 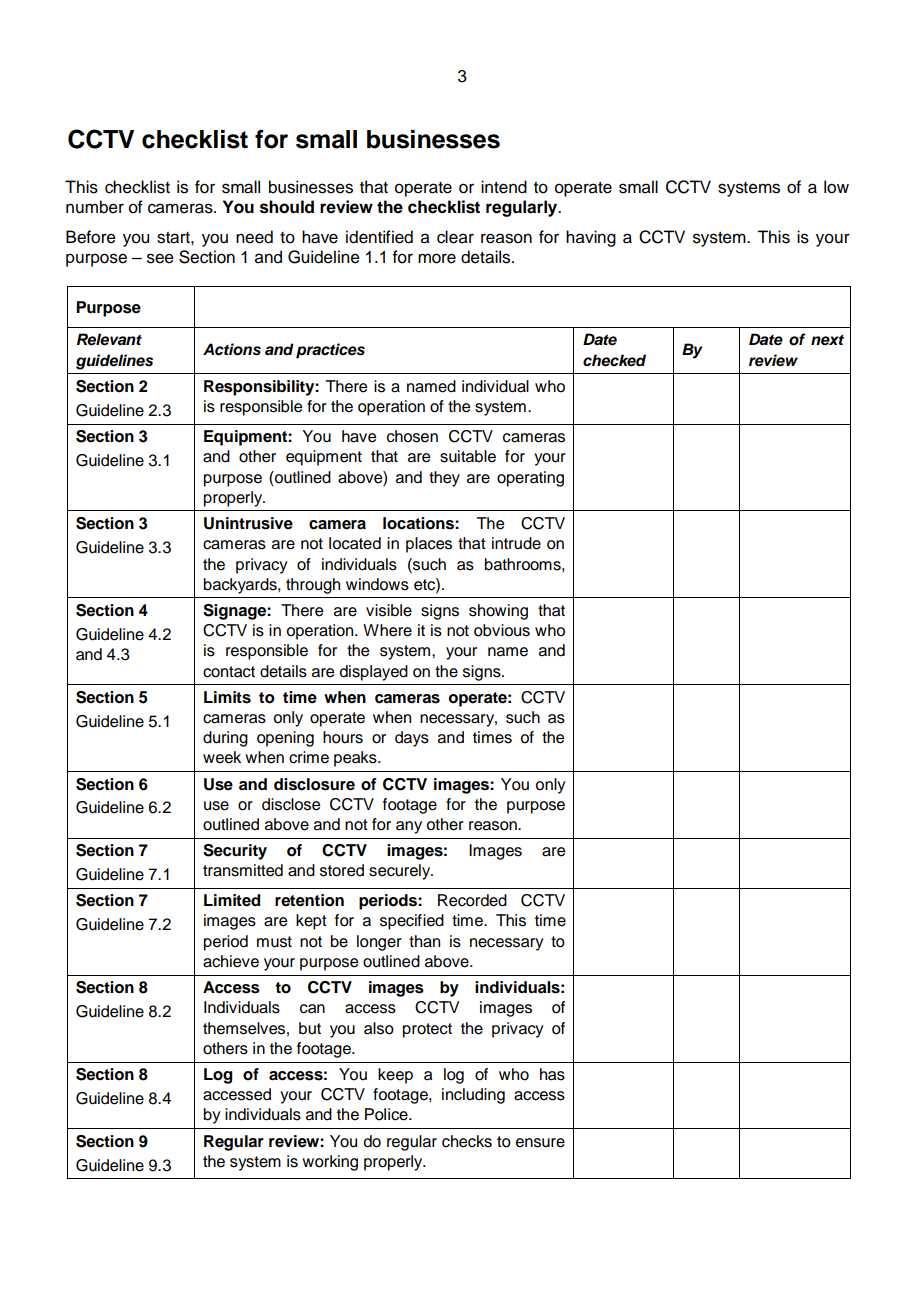 What do you see at coordinates (160, 258) in the document?
I see `see` at bounding box center [160, 258].
